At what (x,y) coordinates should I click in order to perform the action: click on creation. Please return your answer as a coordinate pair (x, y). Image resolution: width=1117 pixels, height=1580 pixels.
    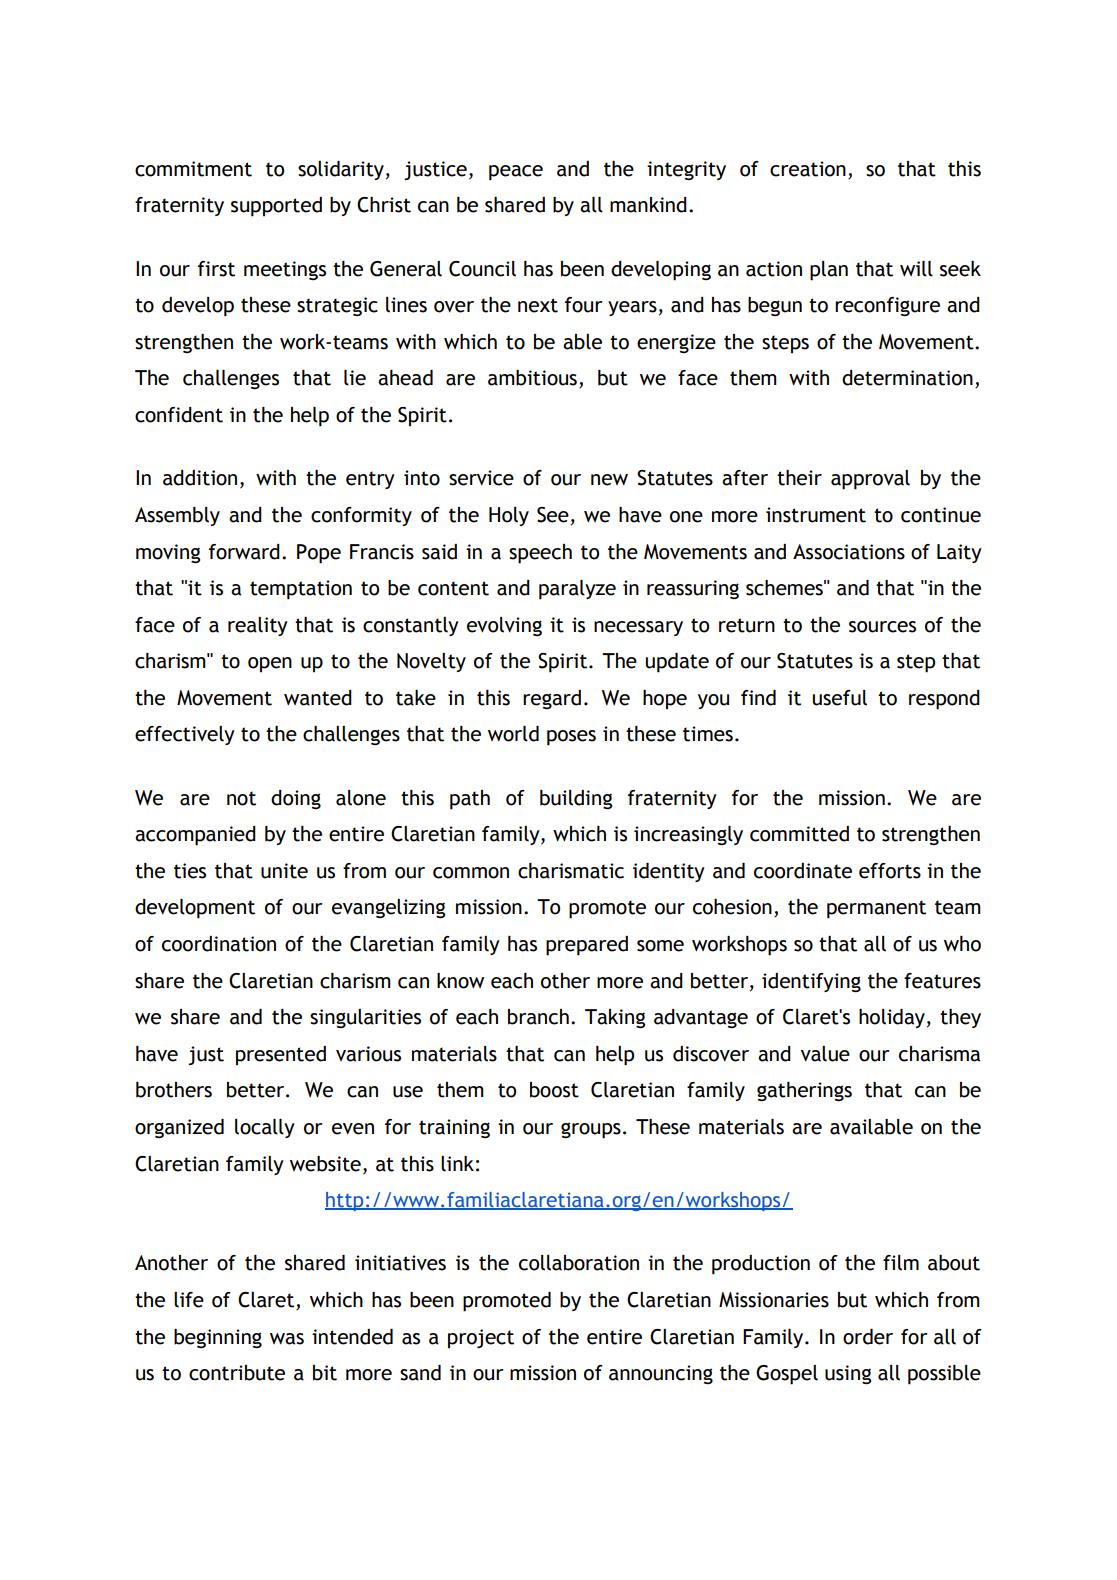
    Looking at the image, I should click on (808, 169).
